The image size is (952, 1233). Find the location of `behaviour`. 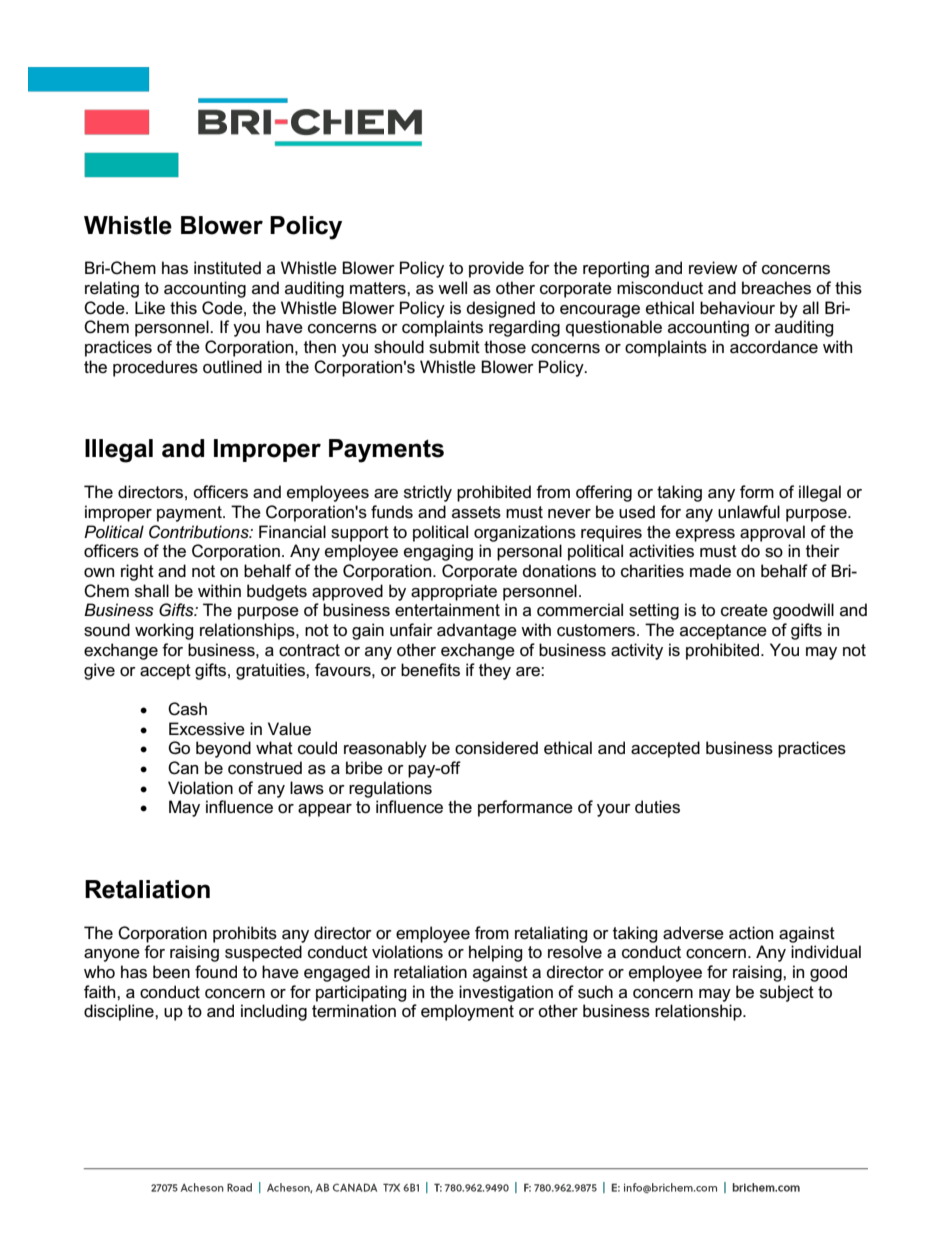

behaviour is located at coordinates (737, 308).
